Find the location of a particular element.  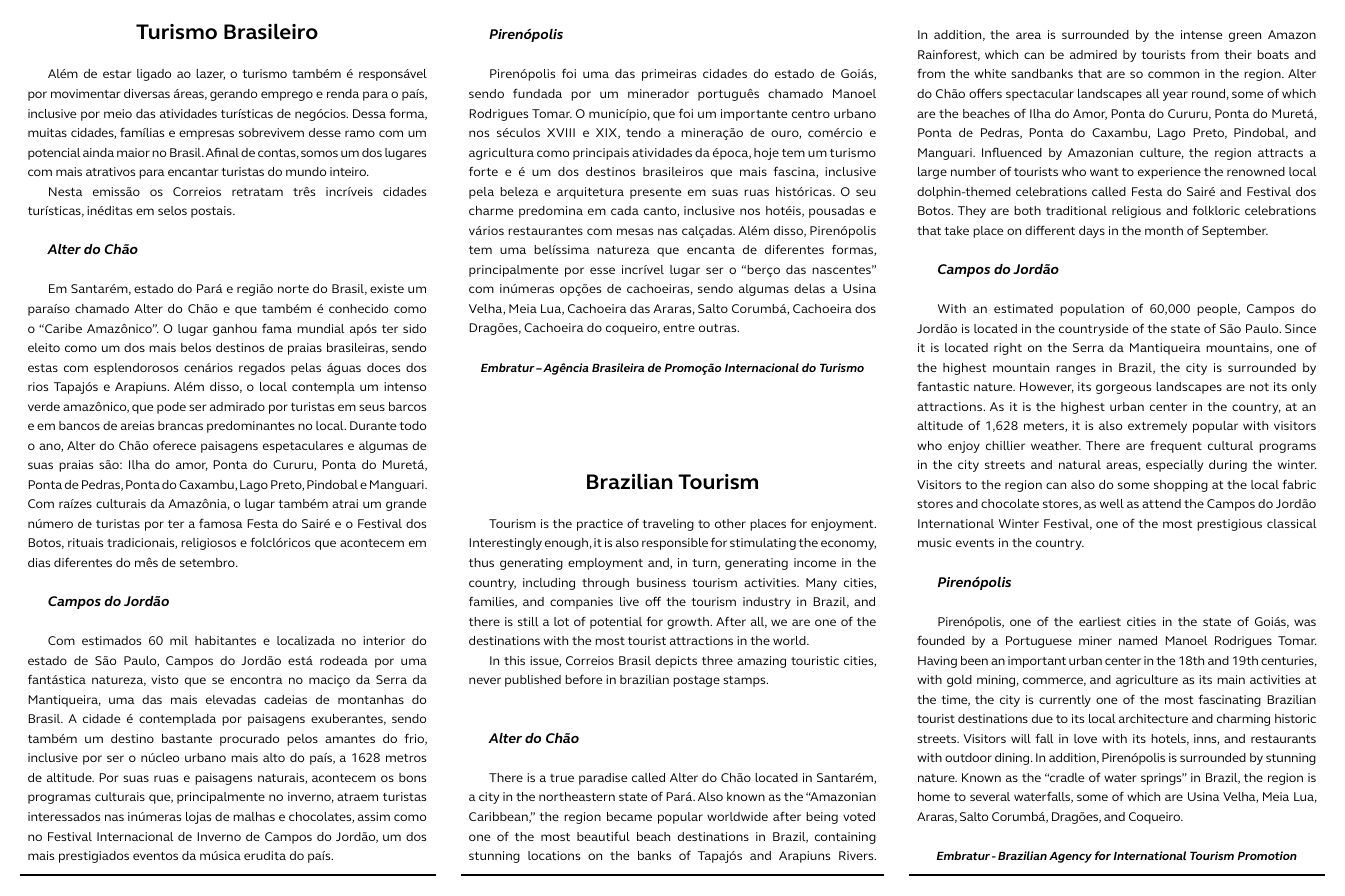

pode is located at coordinates (171, 408).
